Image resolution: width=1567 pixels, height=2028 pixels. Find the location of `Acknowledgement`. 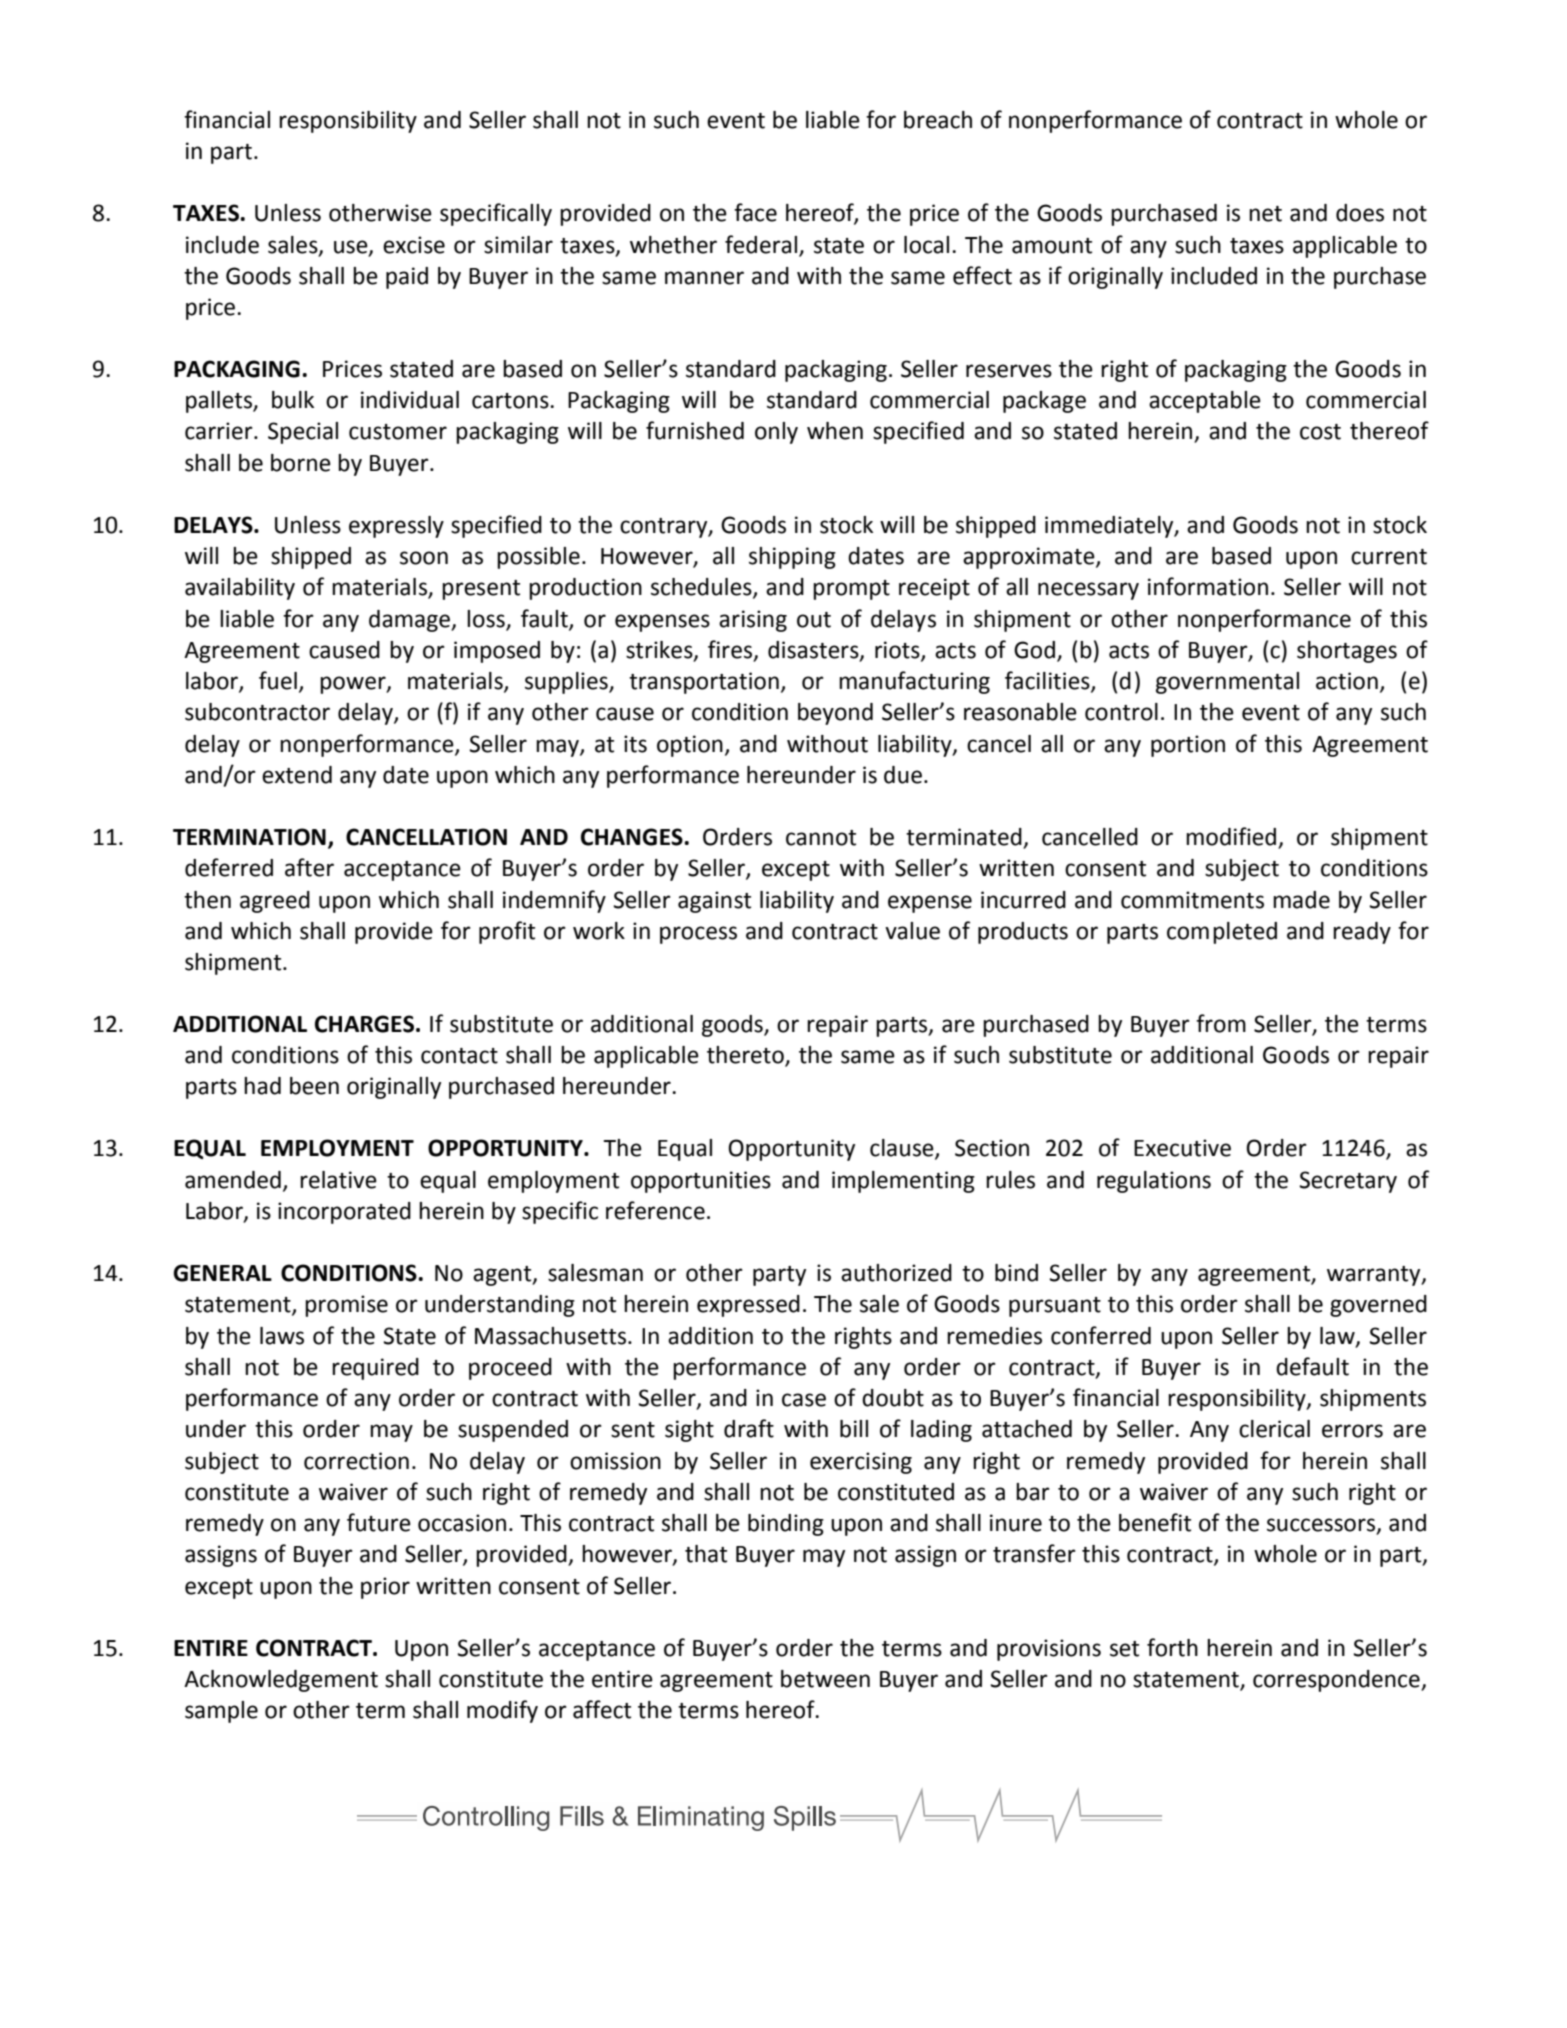

Acknowledgement is located at coordinates (281, 1681).
